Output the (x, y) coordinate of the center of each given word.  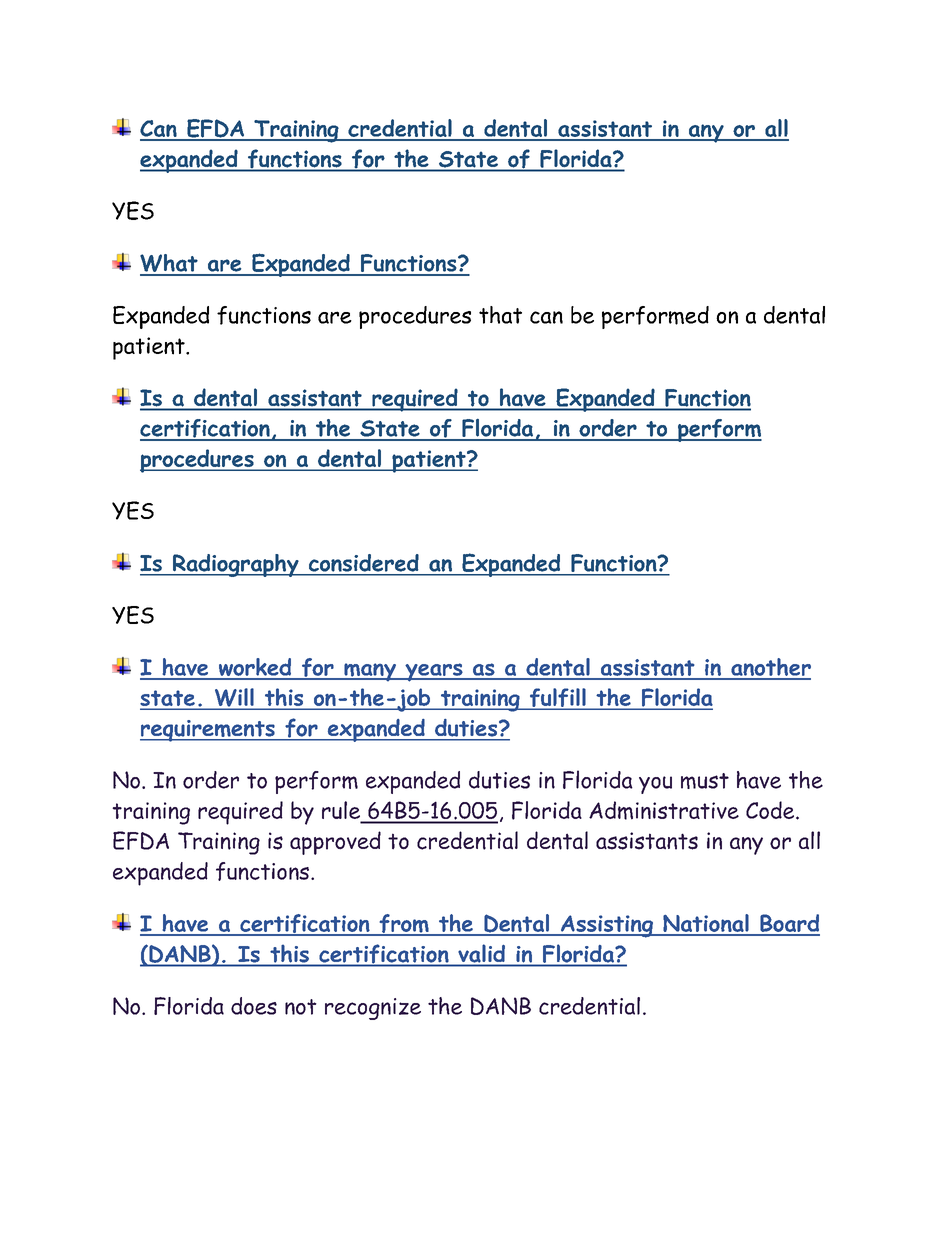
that (500, 315)
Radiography (236, 565)
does (254, 1006)
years (434, 672)
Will (234, 698)
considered (364, 563)
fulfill (557, 698)
